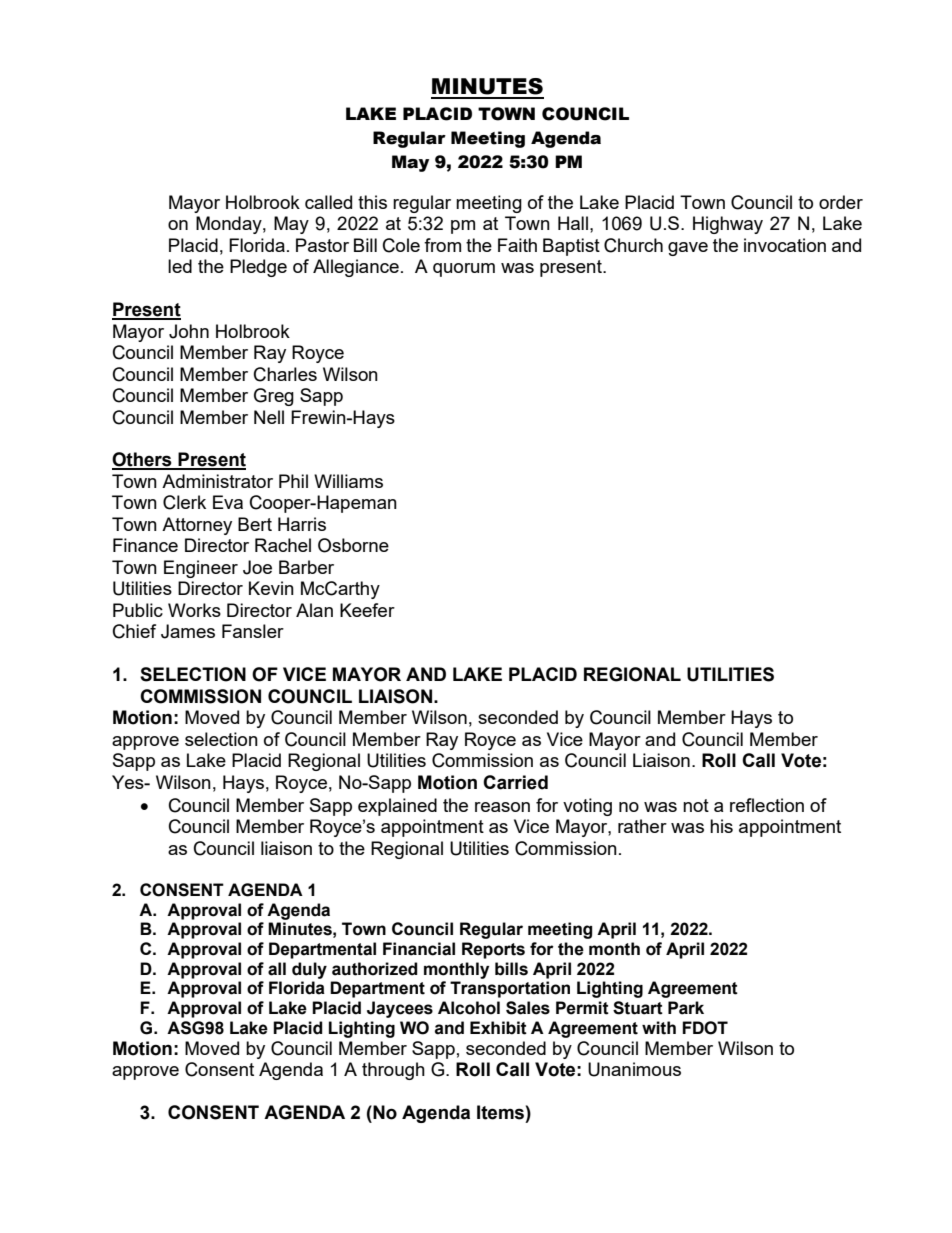 The width and height of the document is (952, 1233). I want to click on Carried, so click(515, 782).
